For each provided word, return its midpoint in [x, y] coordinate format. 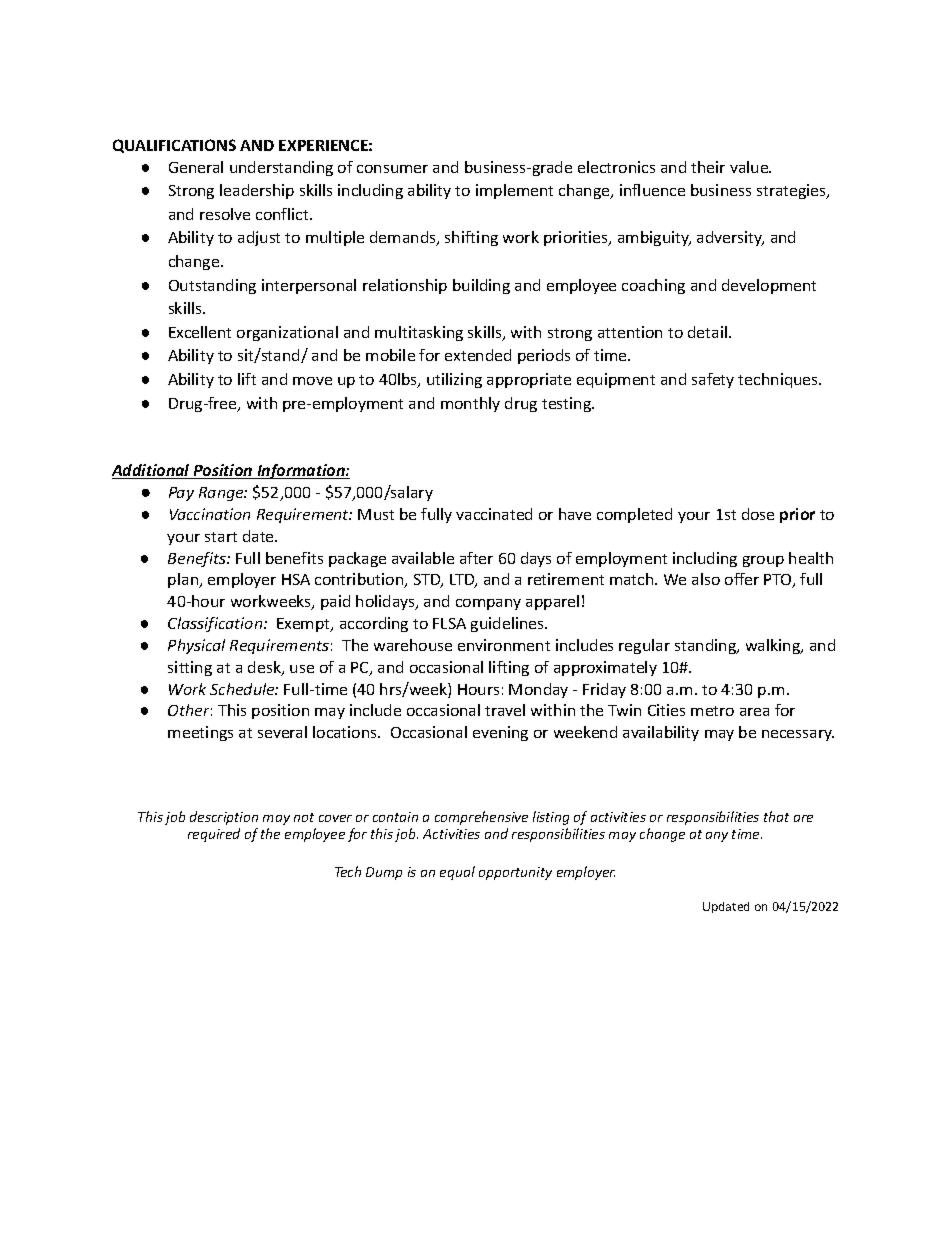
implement [514, 191]
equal [457, 873]
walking [774, 646]
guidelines [508, 624]
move [312, 381]
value [750, 167]
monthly [470, 404]
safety [713, 380]
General [196, 167]
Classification [216, 624]
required [214, 835]
